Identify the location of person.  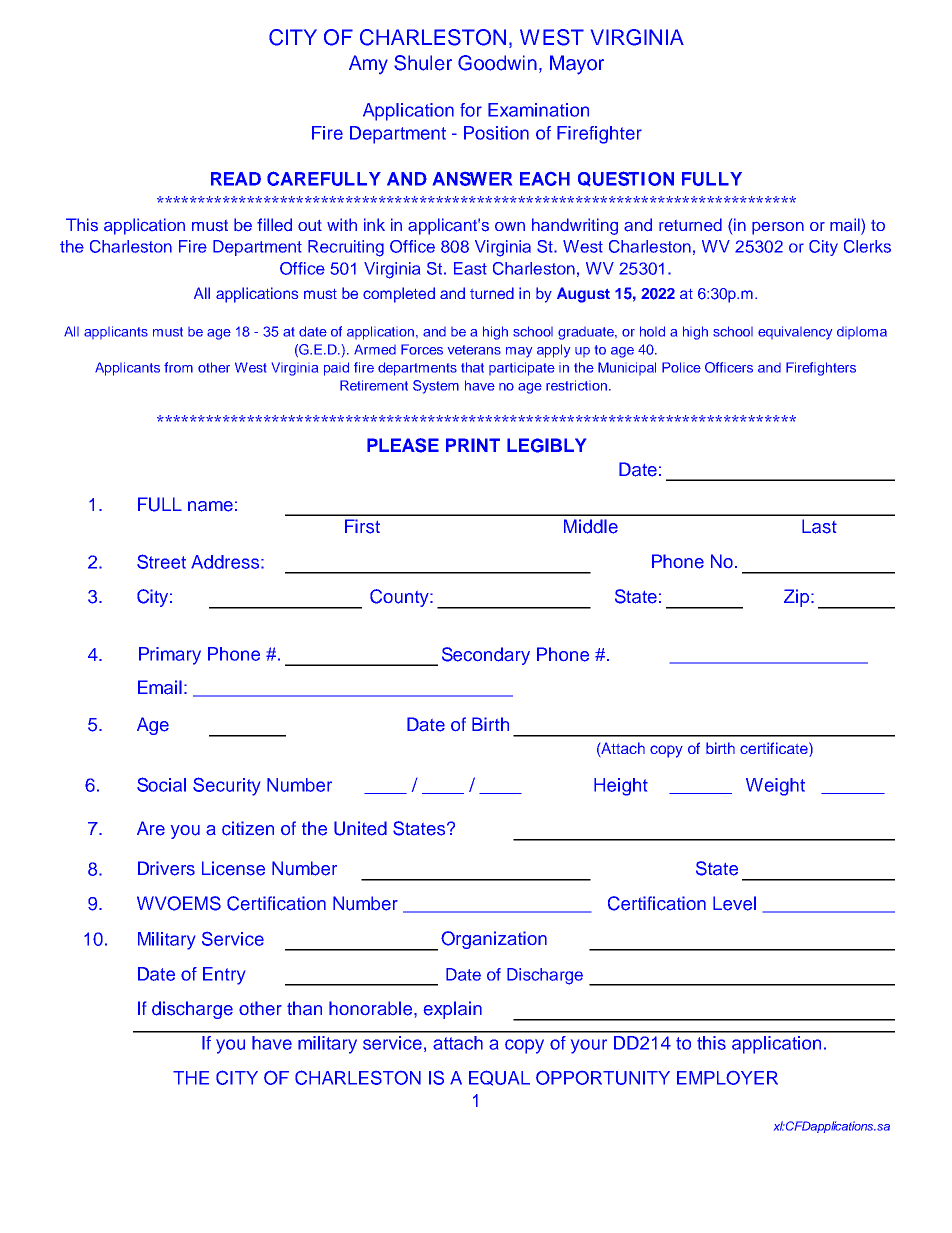
(778, 228).
